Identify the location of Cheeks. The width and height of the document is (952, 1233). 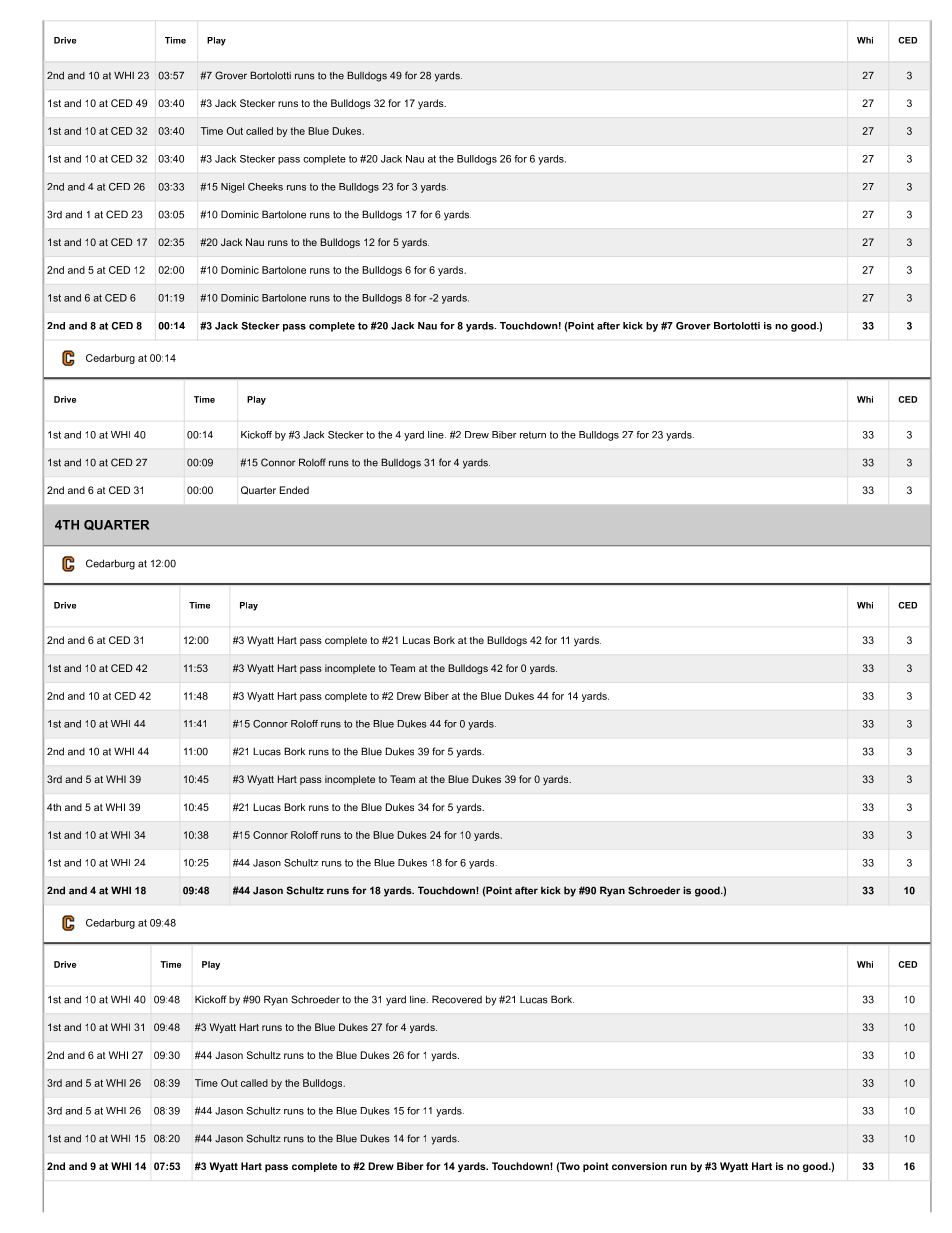
(265, 187).
